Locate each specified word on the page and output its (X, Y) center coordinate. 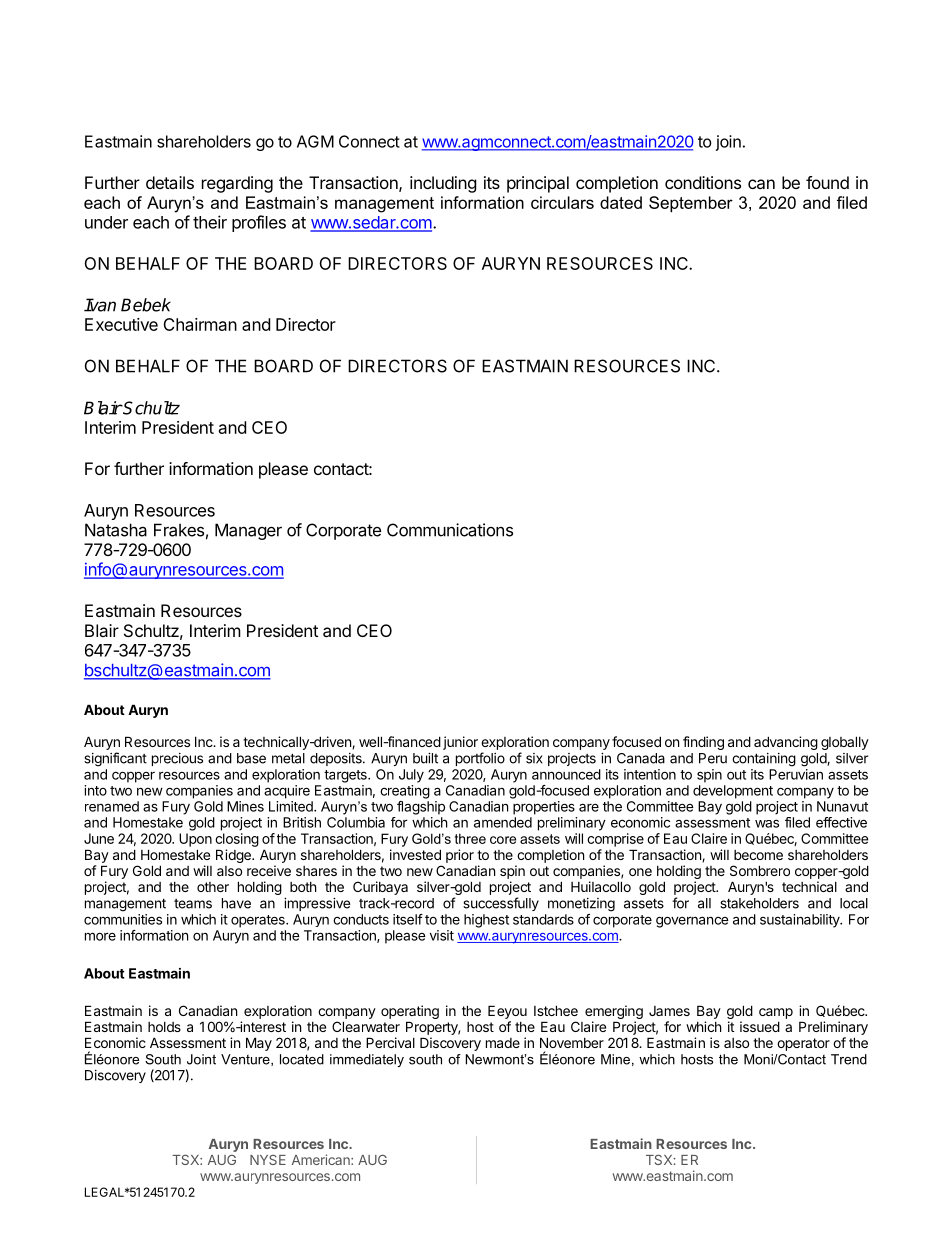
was (767, 823)
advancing (786, 743)
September (691, 204)
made (503, 1043)
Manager (248, 531)
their (210, 222)
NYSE (268, 1160)
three (470, 838)
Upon (195, 840)
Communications (450, 530)
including (443, 184)
